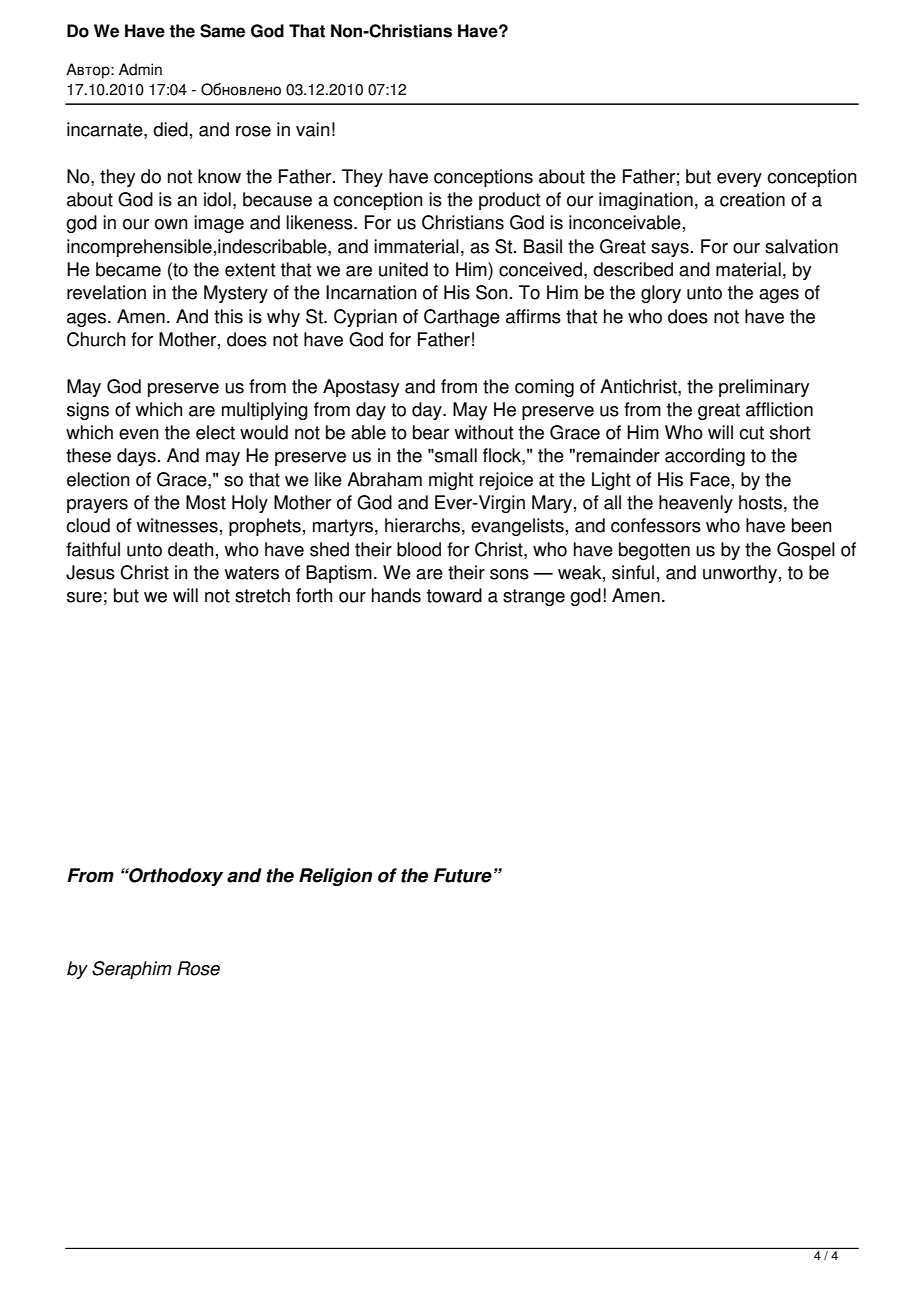 This page has height=1308, width=924. Describe the element at coordinates (696, 504) in the page. I see `heavenly` at that location.
